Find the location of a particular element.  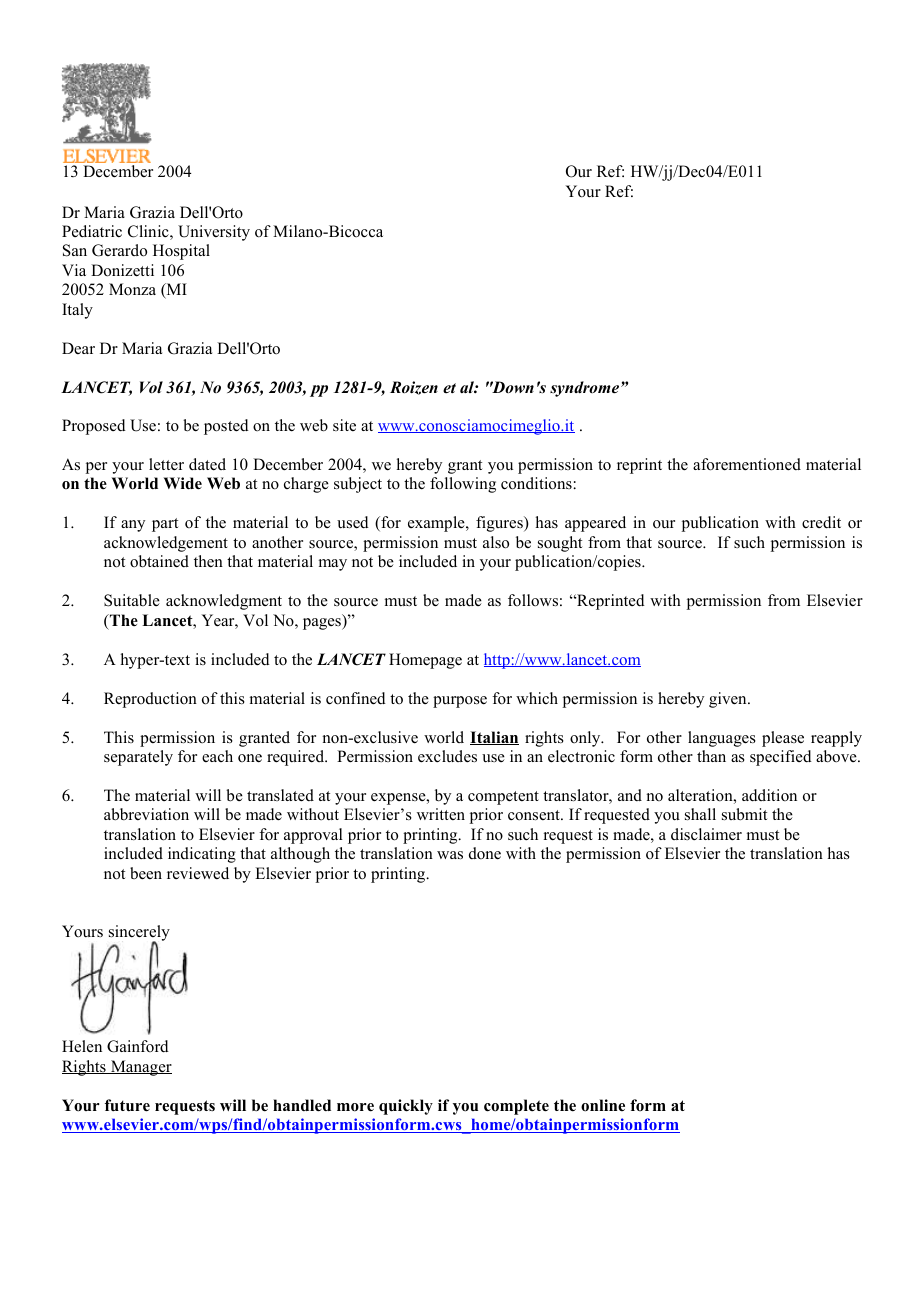

syndrome is located at coordinates (586, 389).
